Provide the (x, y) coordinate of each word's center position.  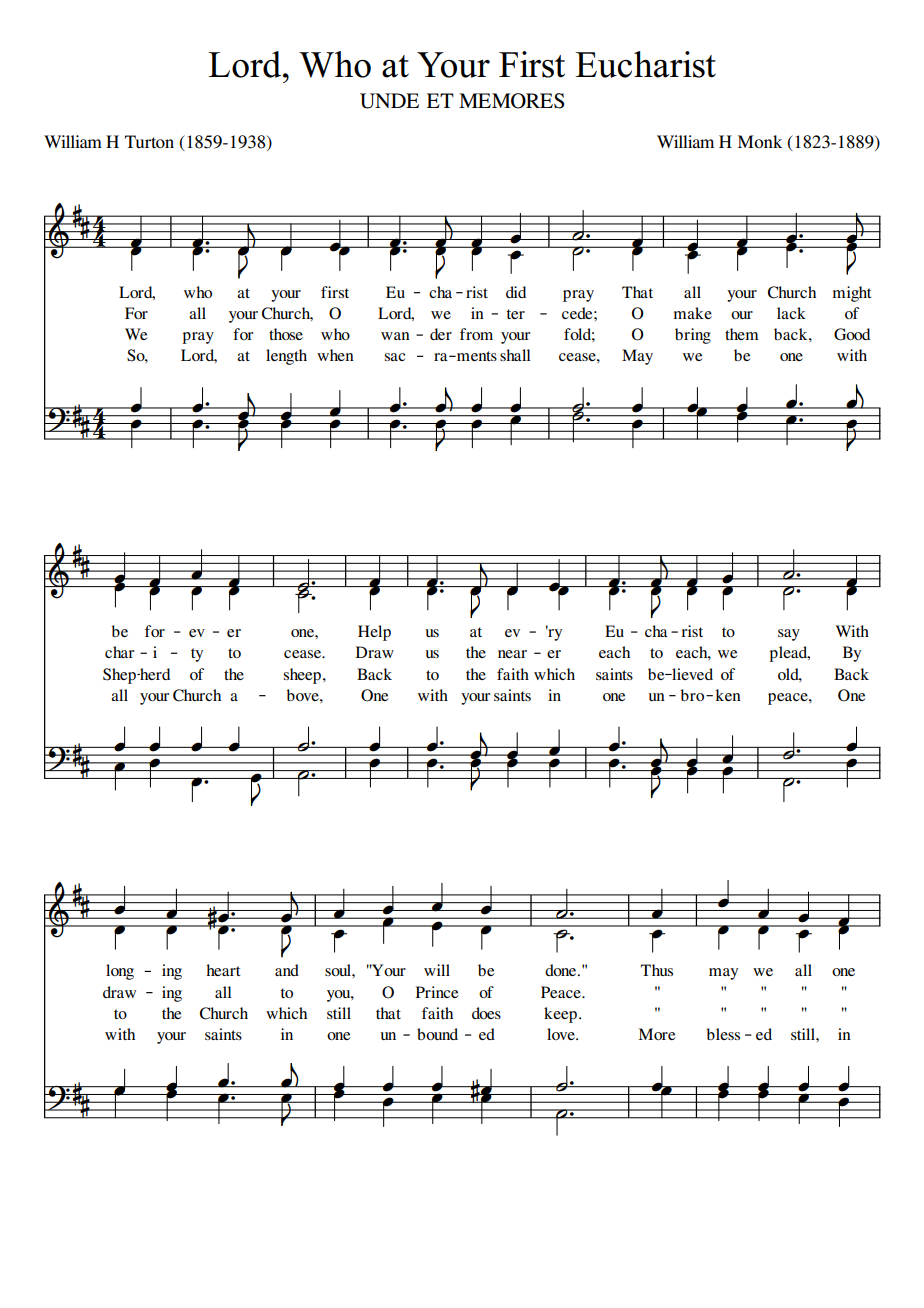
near (512, 654)
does (486, 1013)
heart (223, 970)
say (789, 635)
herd (154, 674)
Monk (760, 141)
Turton (149, 141)
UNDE (389, 101)
